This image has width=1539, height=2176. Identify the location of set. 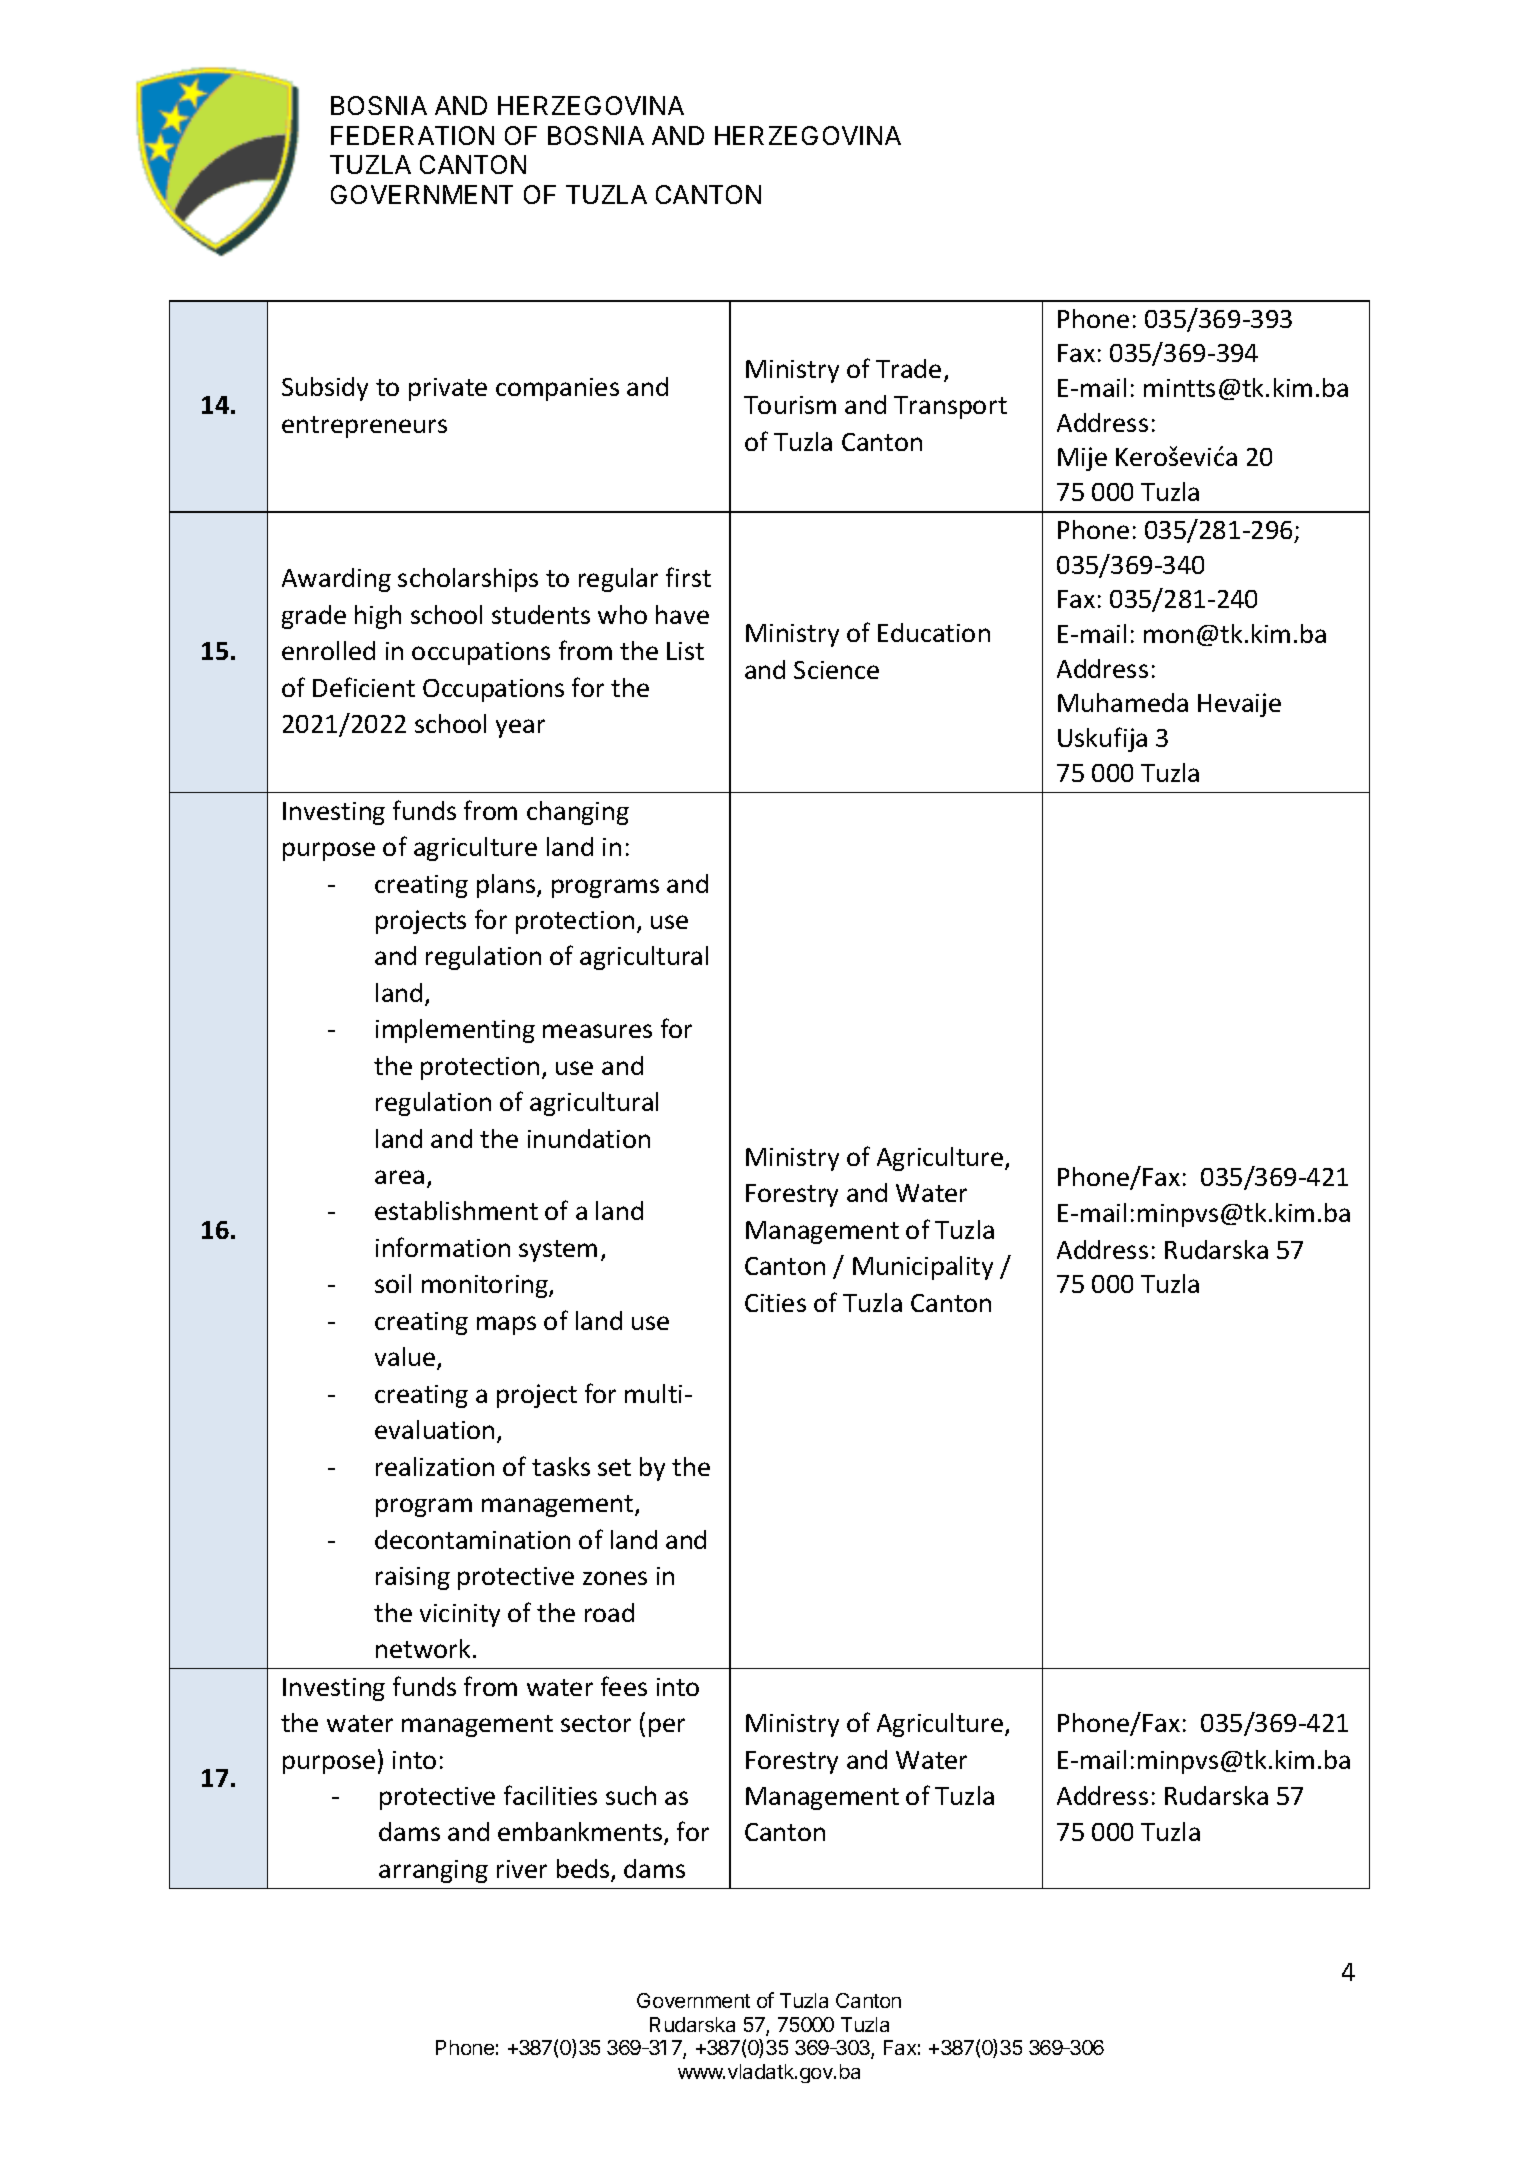
(614, 1467).
